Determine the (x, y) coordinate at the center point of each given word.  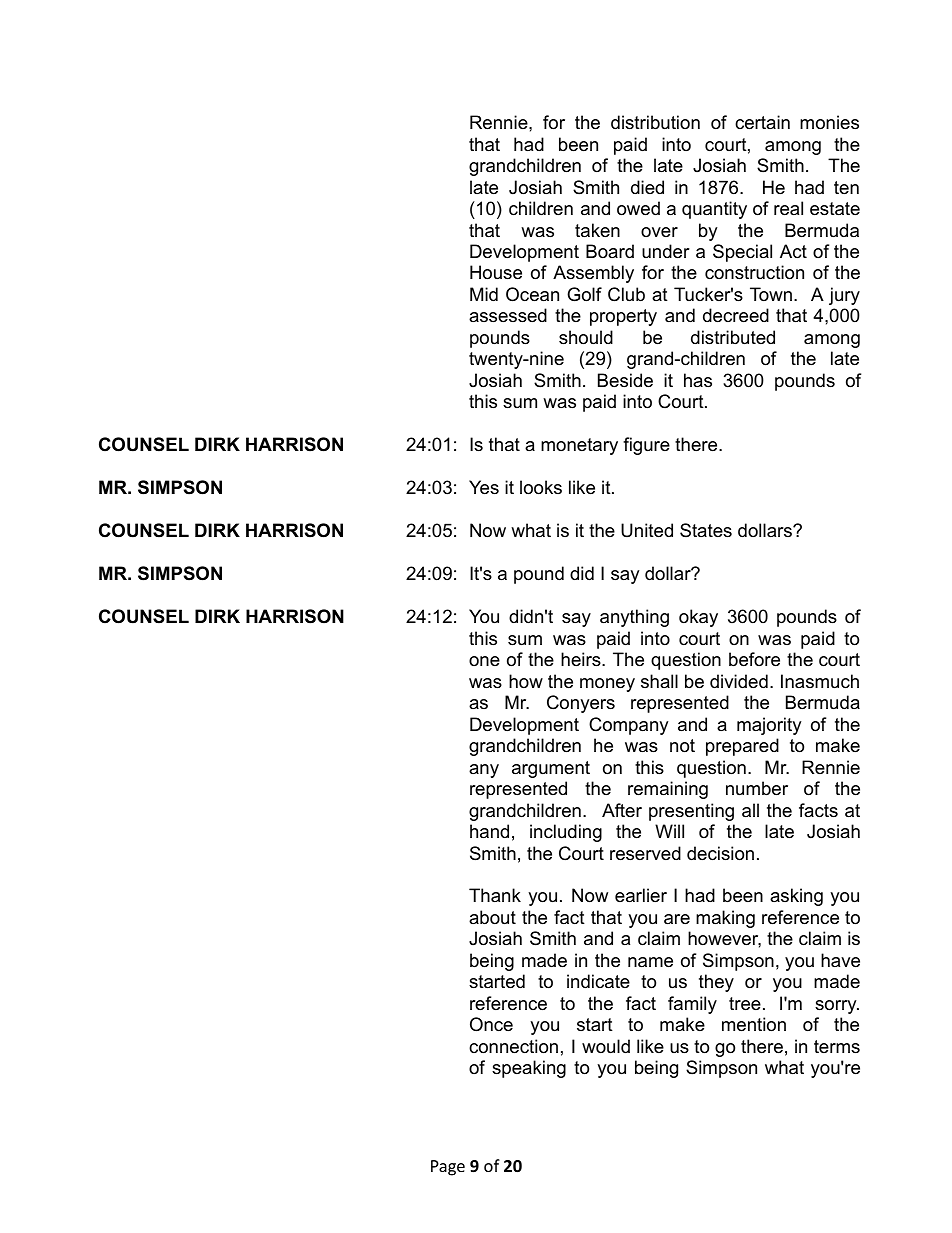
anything (634, 618)
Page (448, 1168)
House (496, 272)
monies (829, 122)
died (647, 187)
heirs (582, 659)
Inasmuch (820, 681)
